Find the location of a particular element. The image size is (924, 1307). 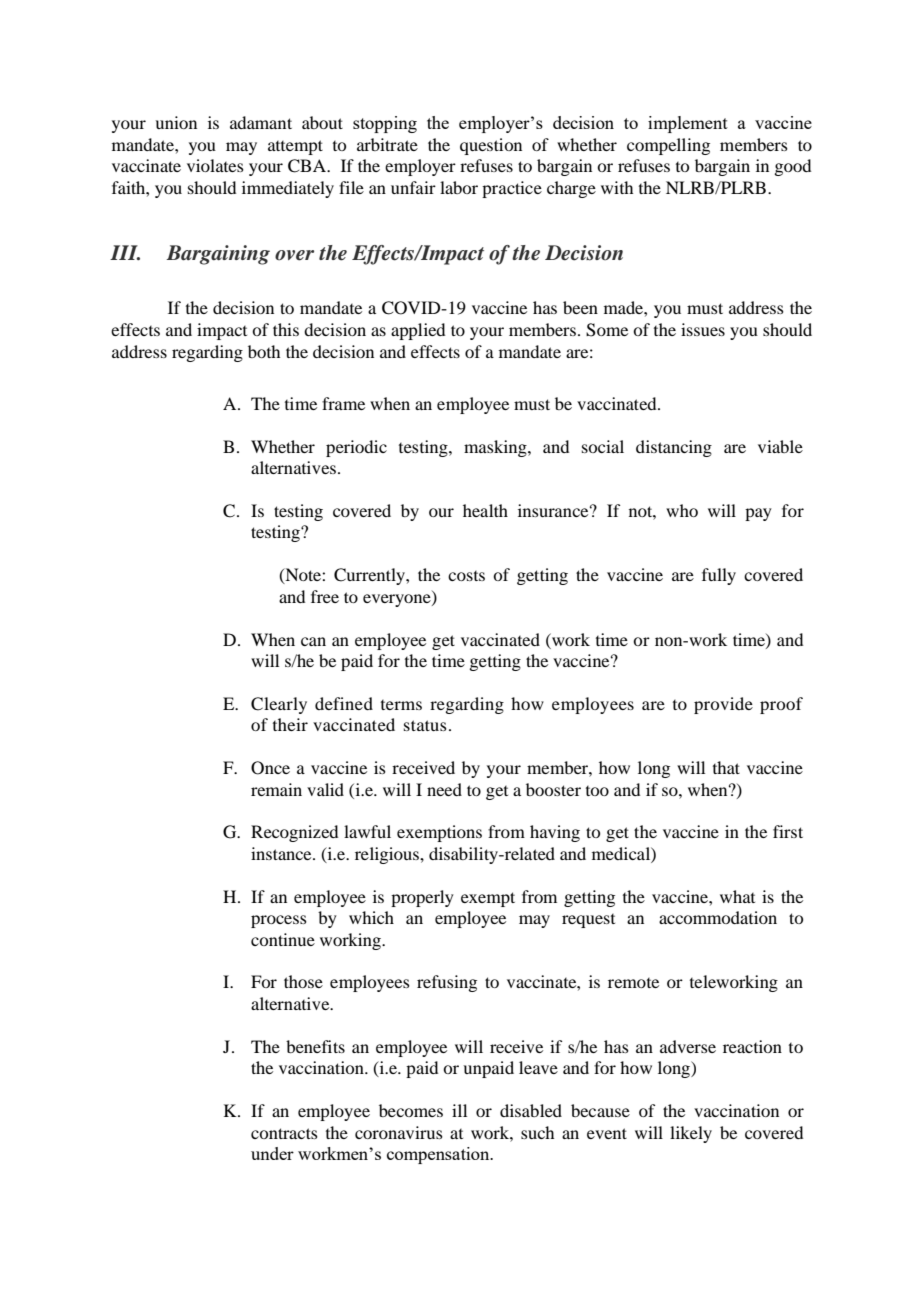

masking is located at coordinates (496, 448).
